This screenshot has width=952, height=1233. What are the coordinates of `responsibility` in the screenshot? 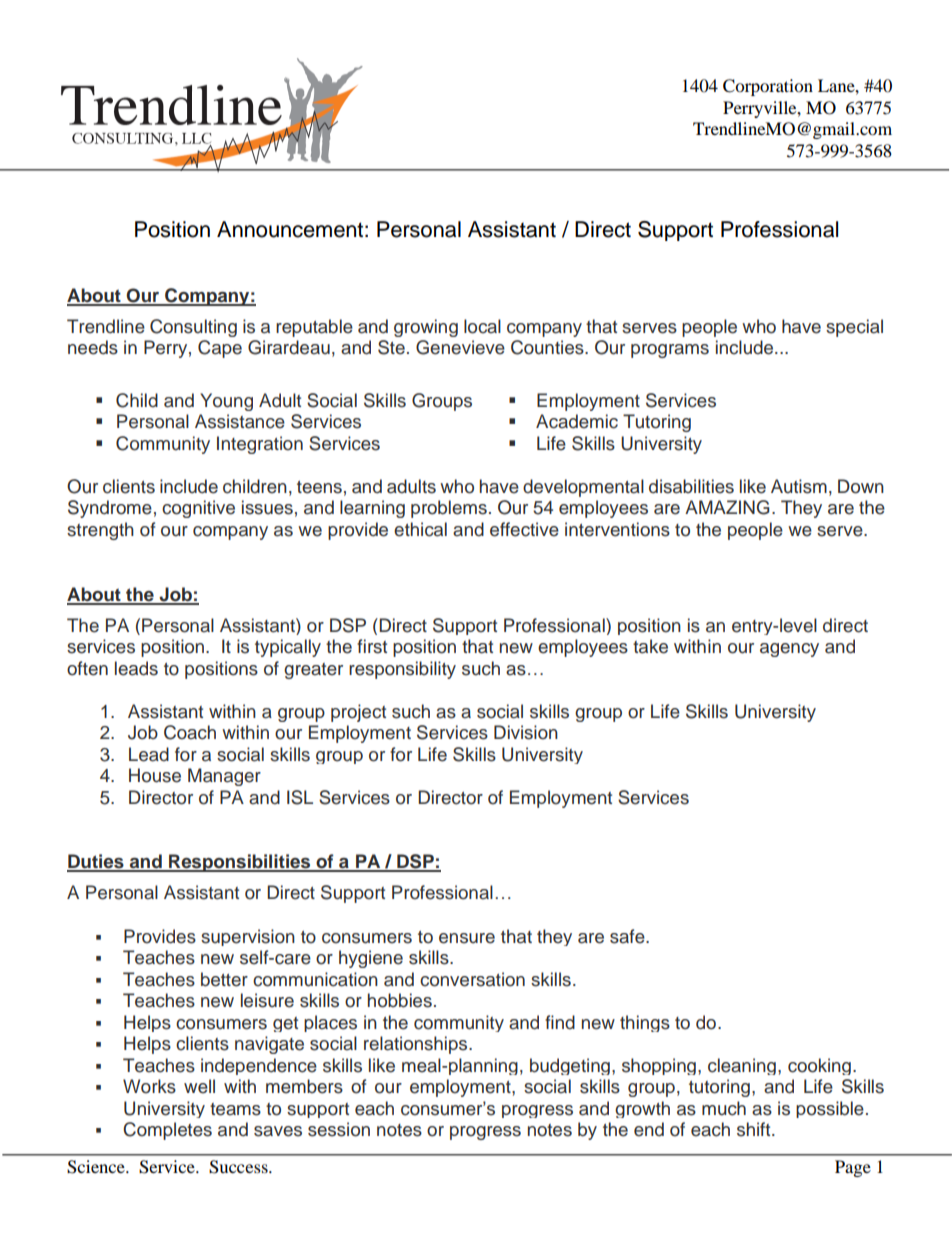 It's located at (402, 670).
